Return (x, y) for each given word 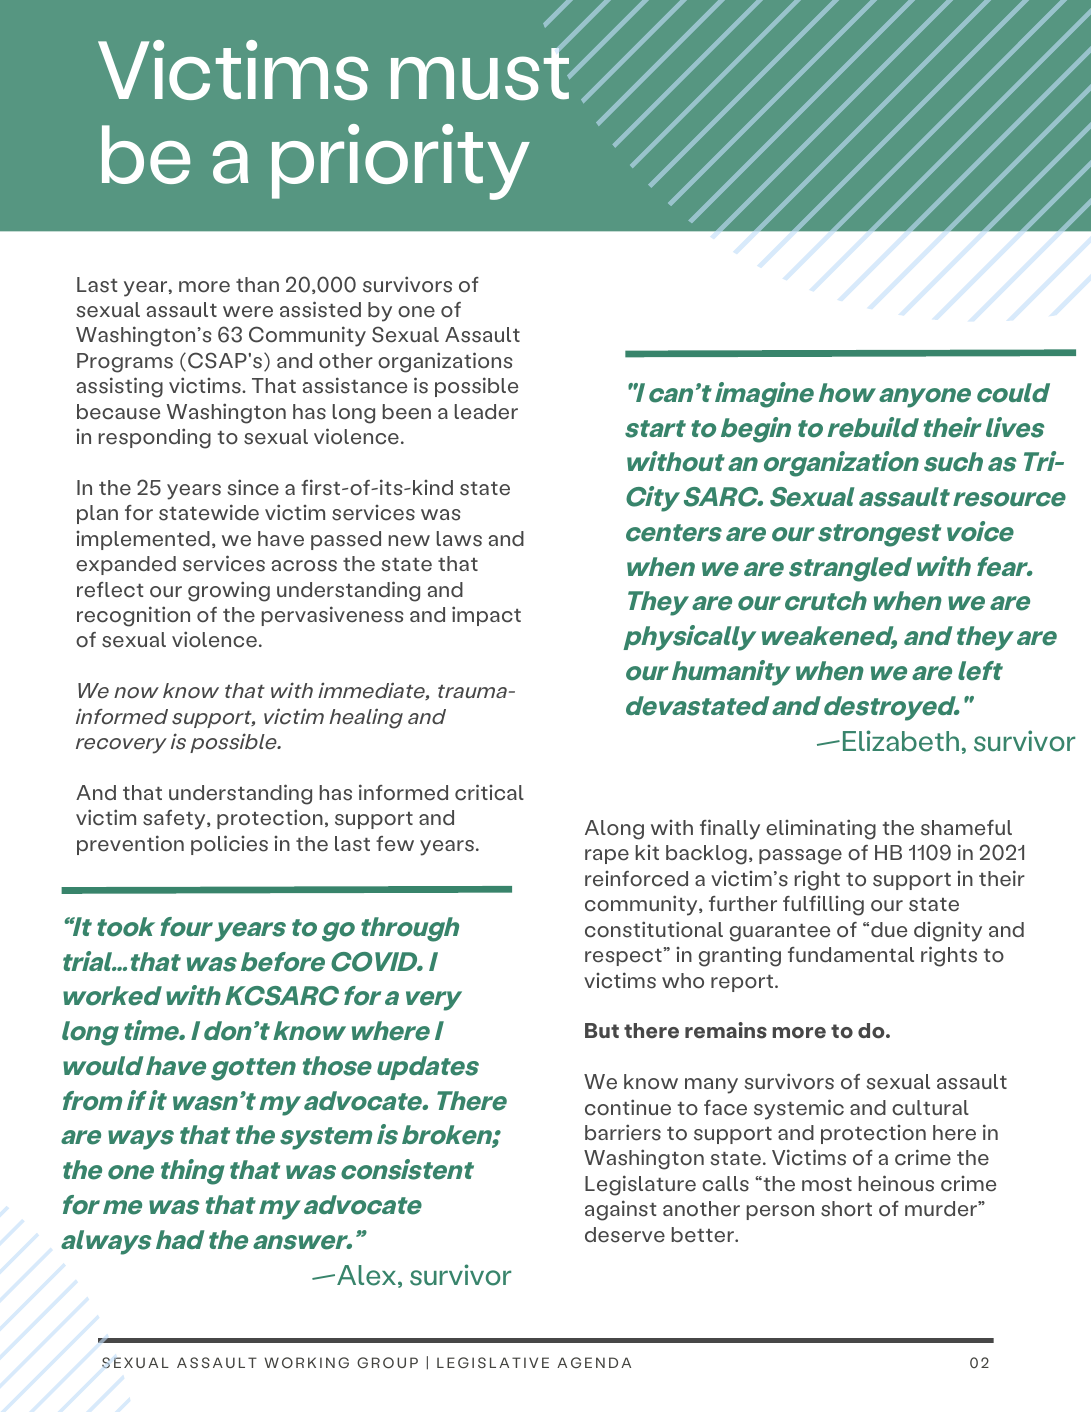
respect (624, 957)
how (847, 393)
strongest (879, 535)
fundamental (851, 955)
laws (459, 539)
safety (175, 820)
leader (486, 412)
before (283, 962)
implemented (143, 540)
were (248, 312)
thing (193, 1172)
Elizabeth (901, 741)
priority (401, 162)
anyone (925, 398)
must (481, 73)
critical (489, 792)
